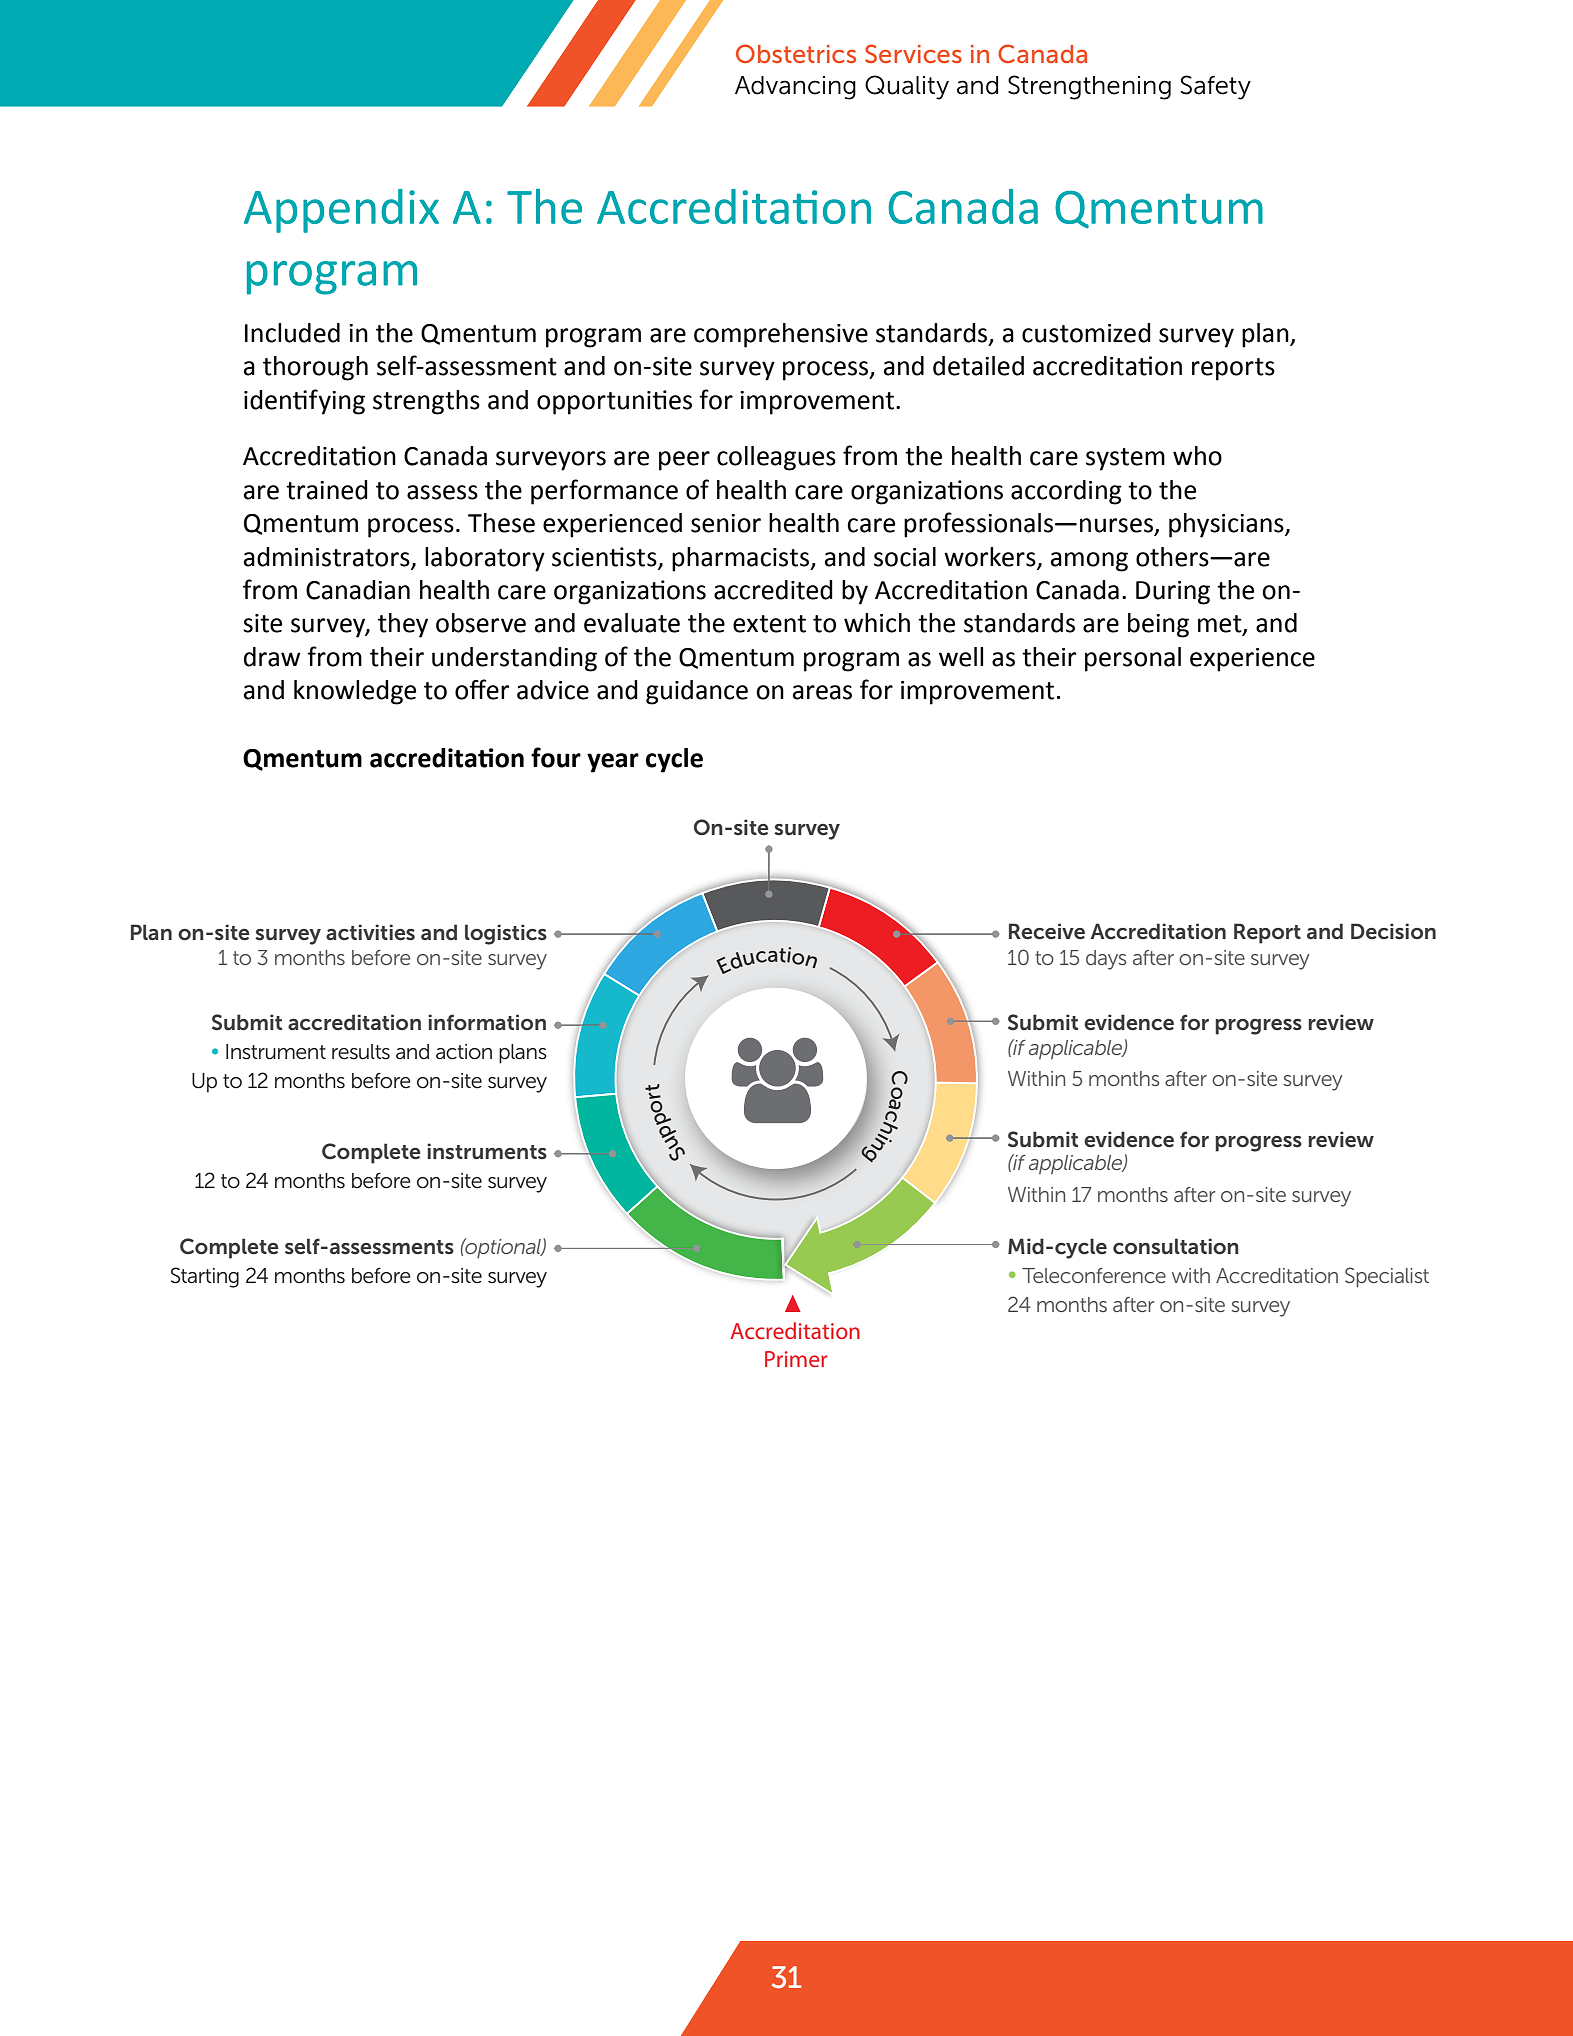 This screenshot has width=1573, height=2036. What do you see at coordinates (796, 1359) in the screenshot?
I see `Primer` at bounding box center [796, 1359].
